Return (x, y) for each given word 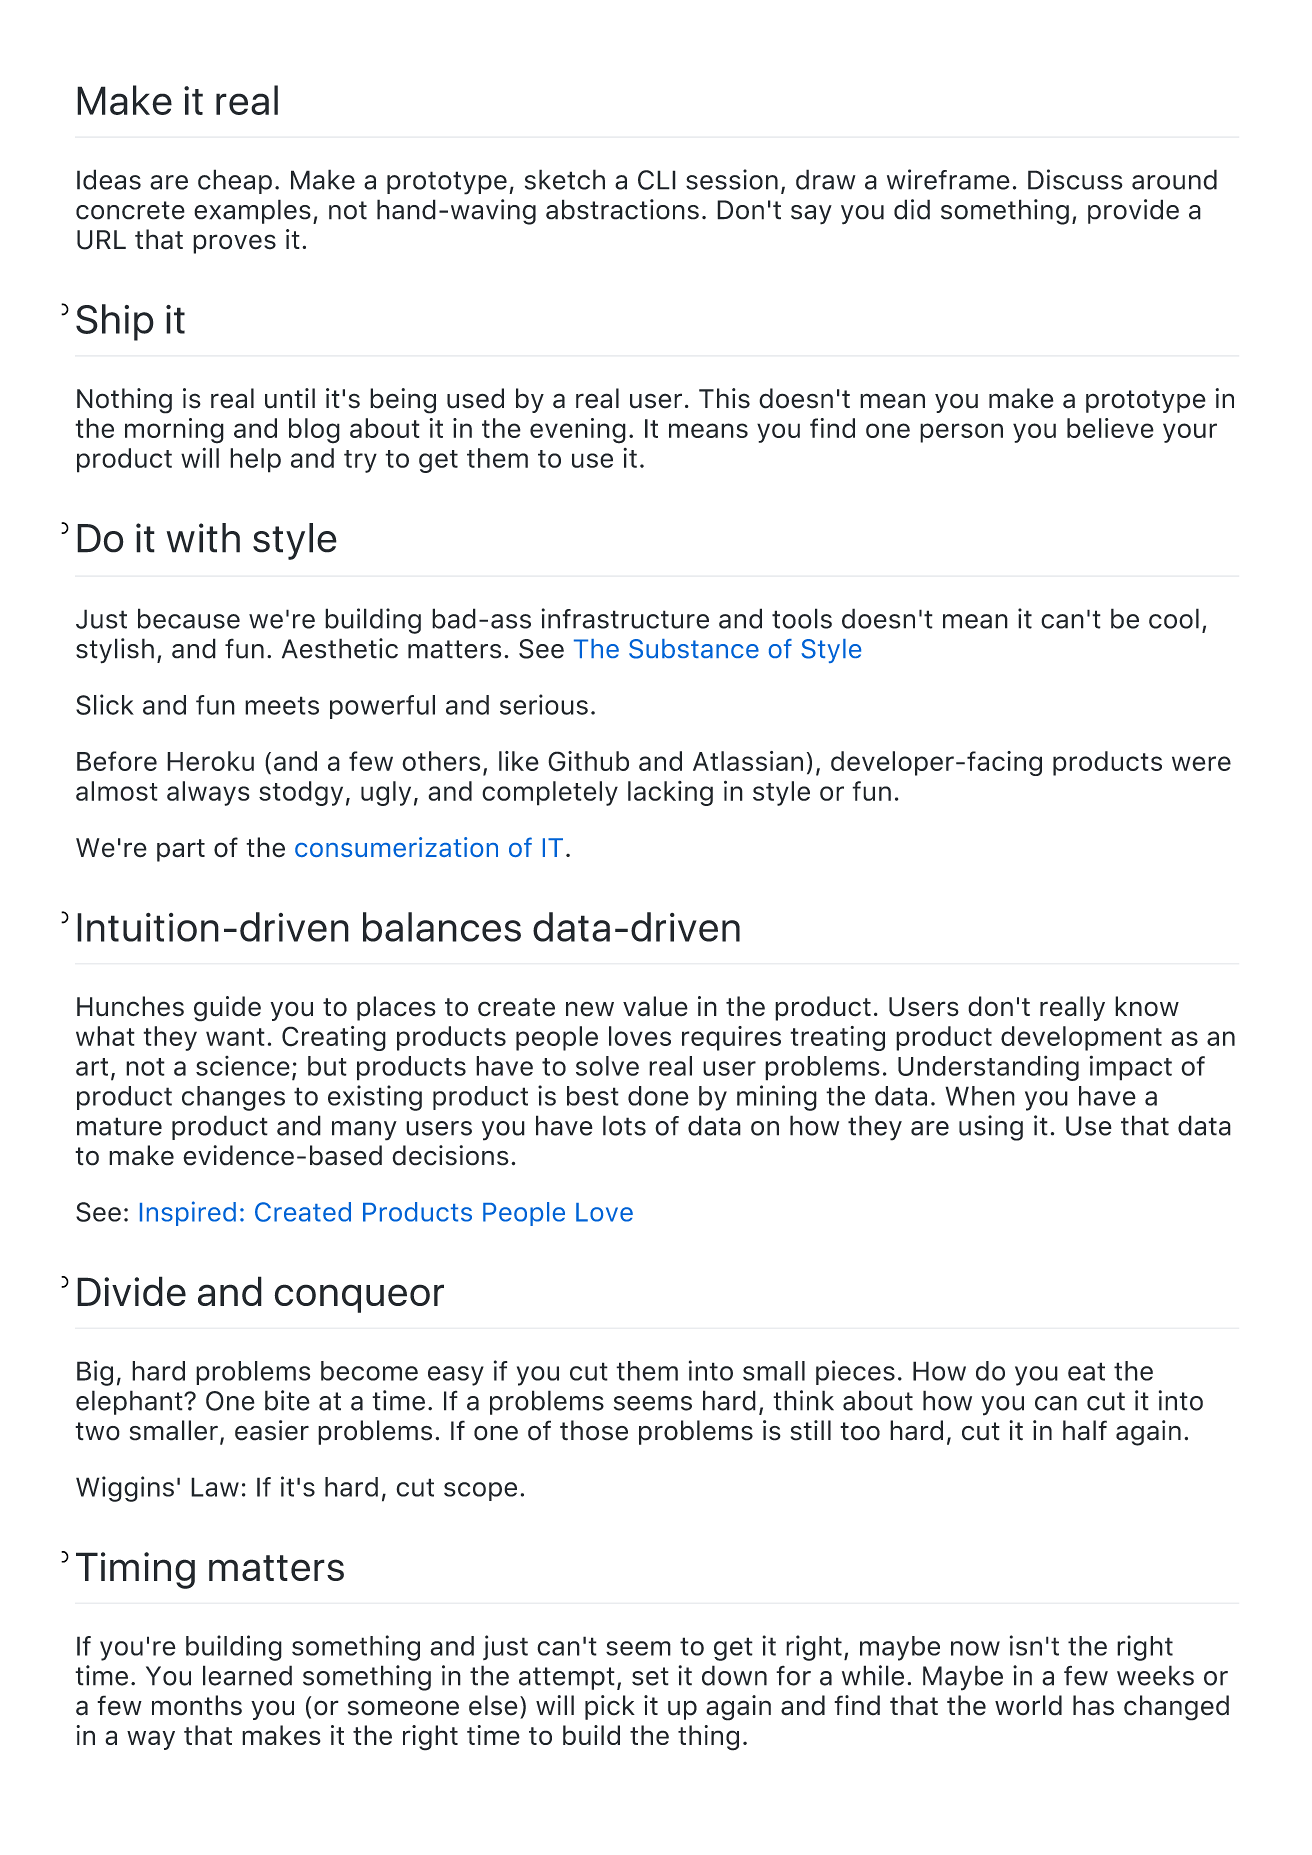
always (208, 793)
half (1085, 1430)
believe (1110, 428)
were (1201, 763)
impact (1131, 1068)
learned (247, 1675)
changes (233, 1098)
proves (234, 244)
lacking (670, 793)
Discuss (1075, 179)
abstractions (622, 209)
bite (287, 1400)
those (594, 1430)
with (203, 538)
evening (578, 431)
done (658, 1096)
